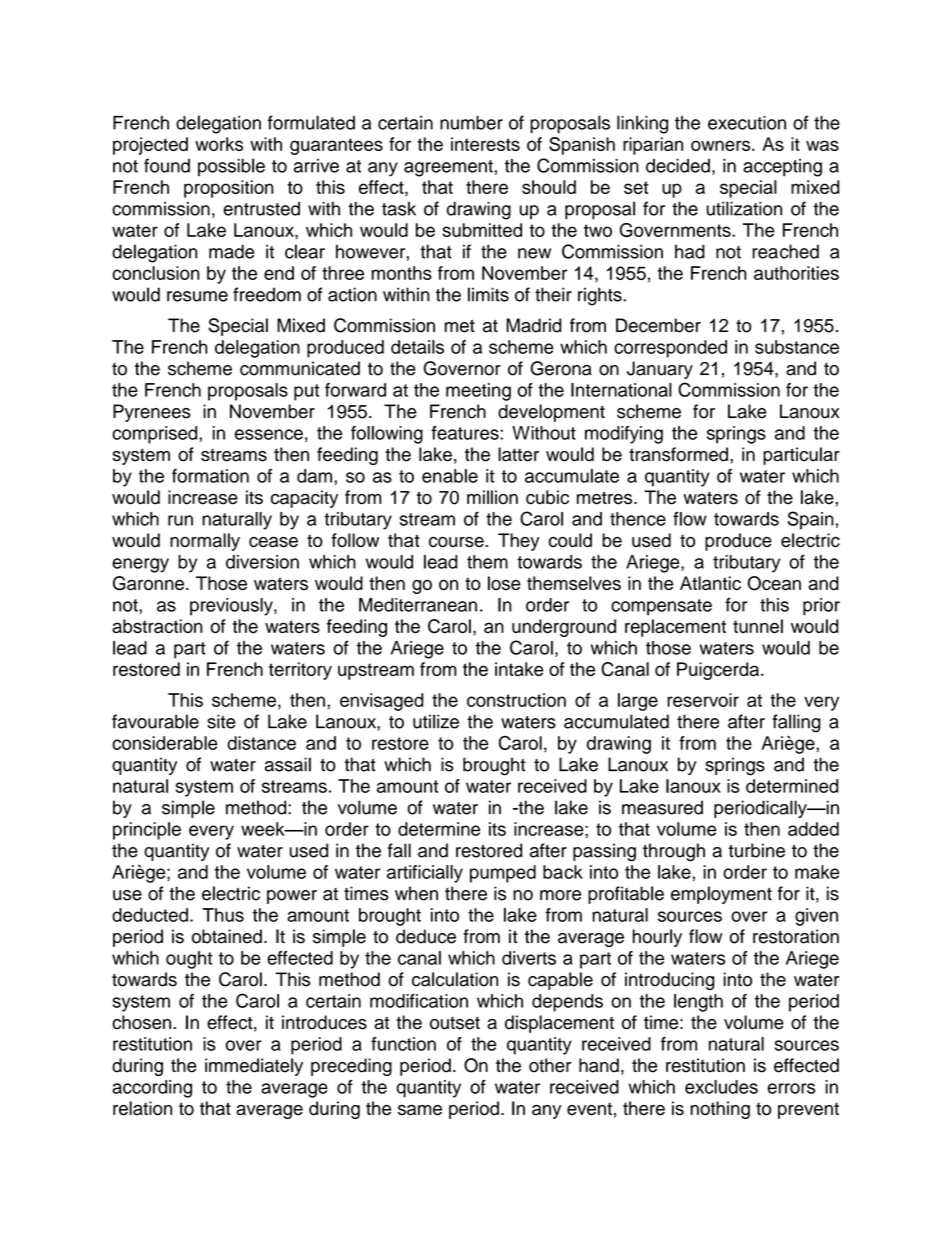 This page has width=952, height=1233. I want to click on interests, so click(485, 144).
